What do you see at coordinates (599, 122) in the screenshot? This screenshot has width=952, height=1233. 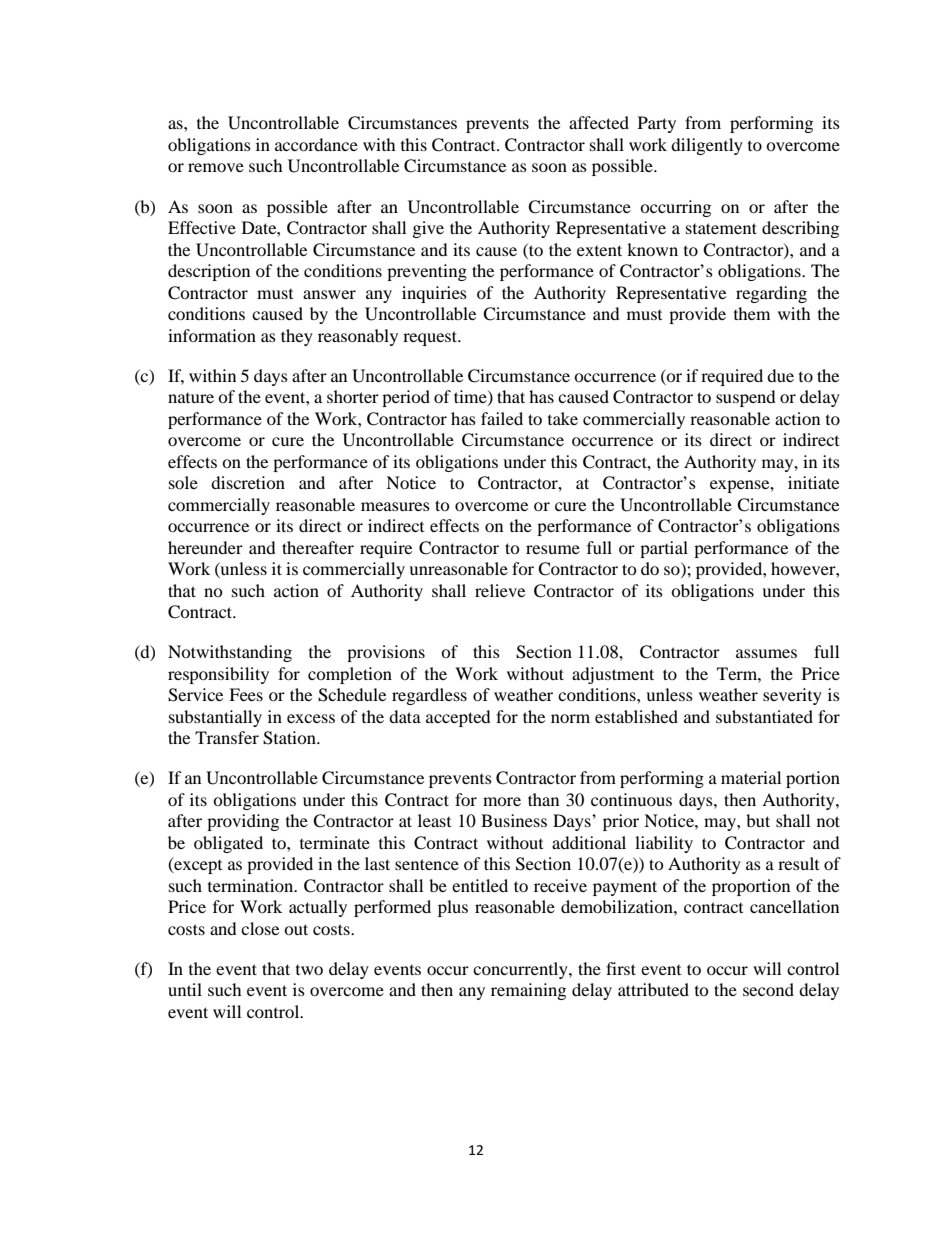 I see `affected` at bounding box center [599, 122].
